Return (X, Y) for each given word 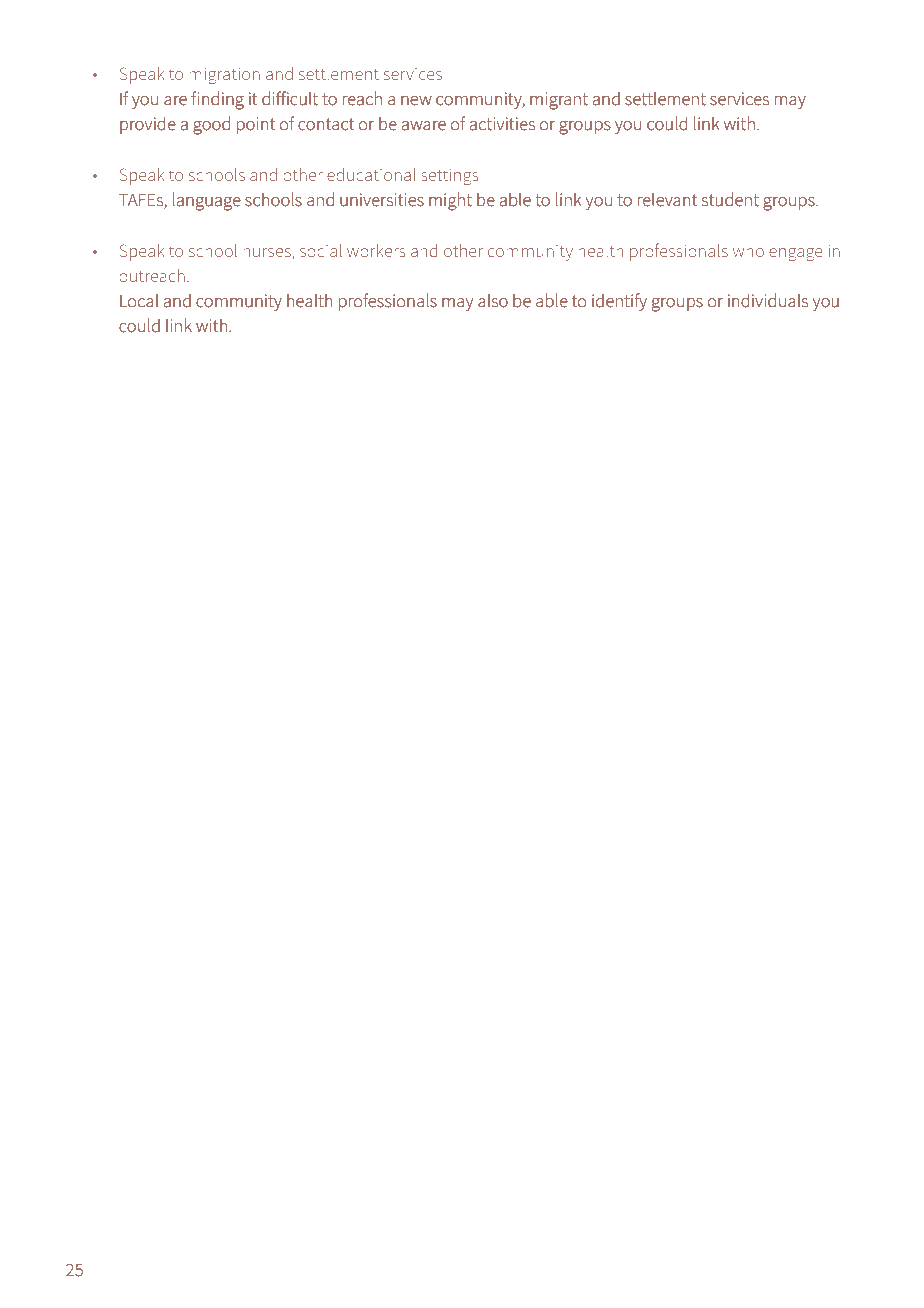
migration (224, 75)
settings (450, 176)
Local (139, 300)
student (730, 199)
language (207, 201)
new (416, 101)
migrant (559, 101)
